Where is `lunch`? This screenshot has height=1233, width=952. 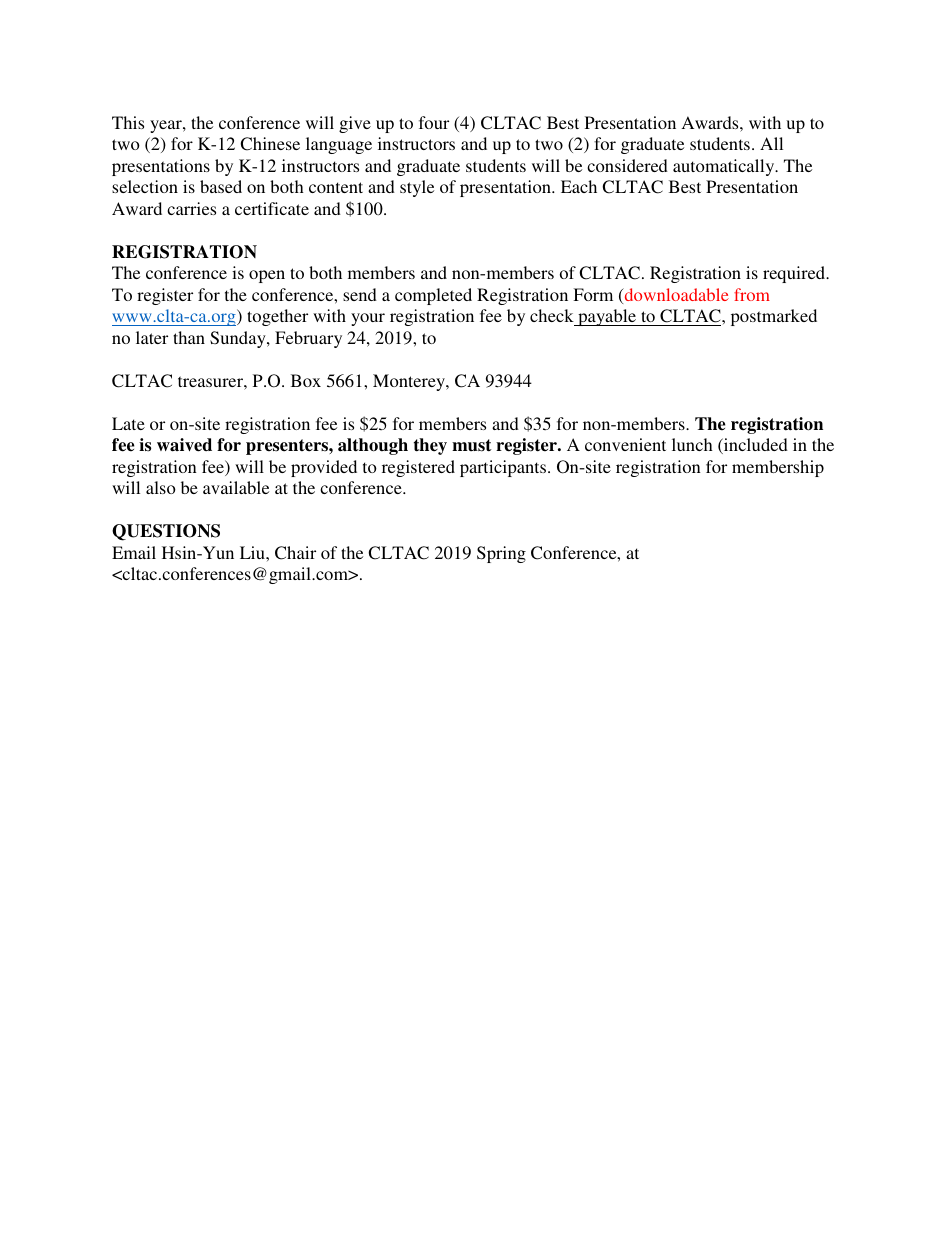
lunch is located at coordinates (692, 444).
